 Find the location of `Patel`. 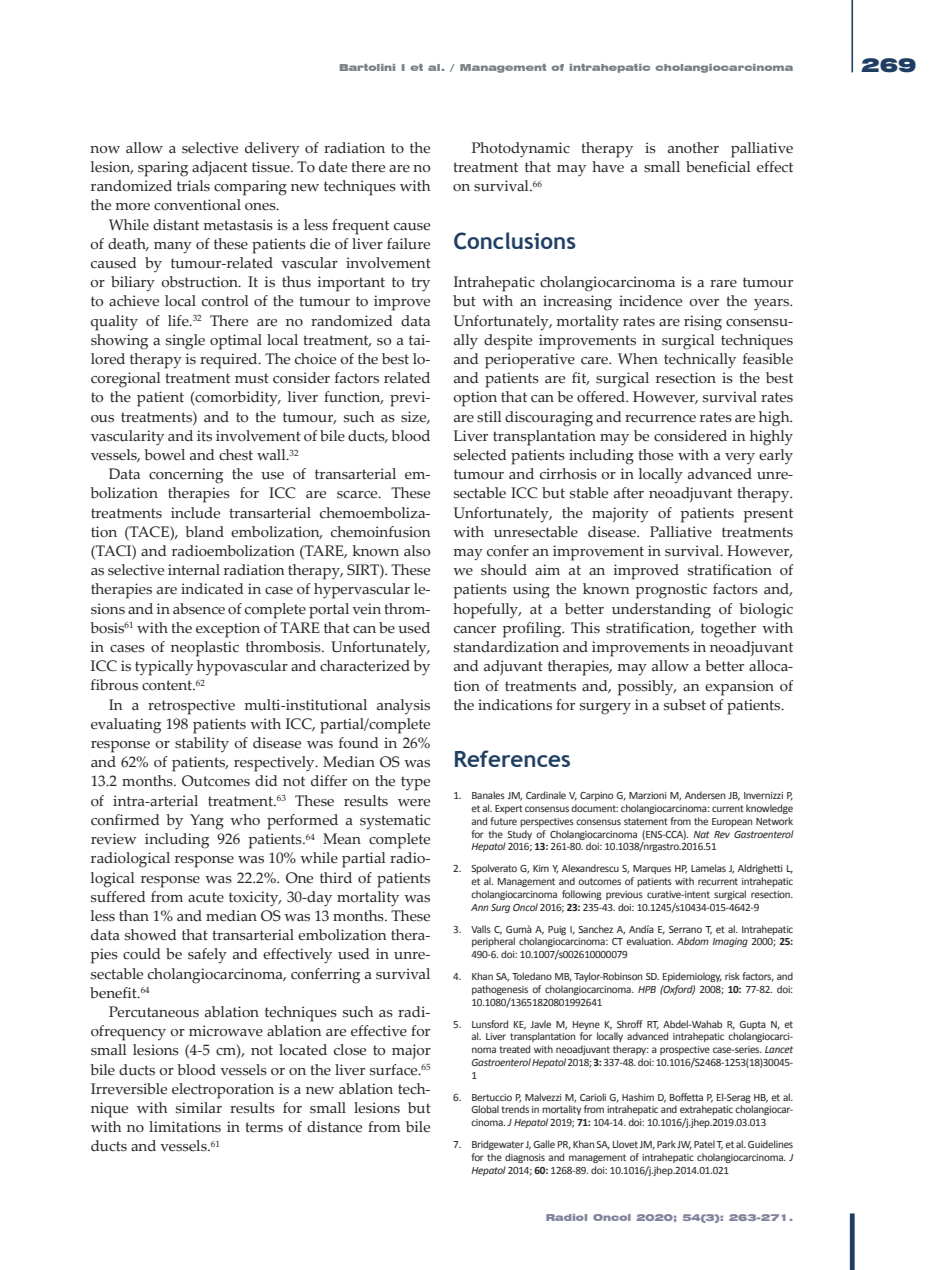

Patel is located at coordinates (704, 1144).
